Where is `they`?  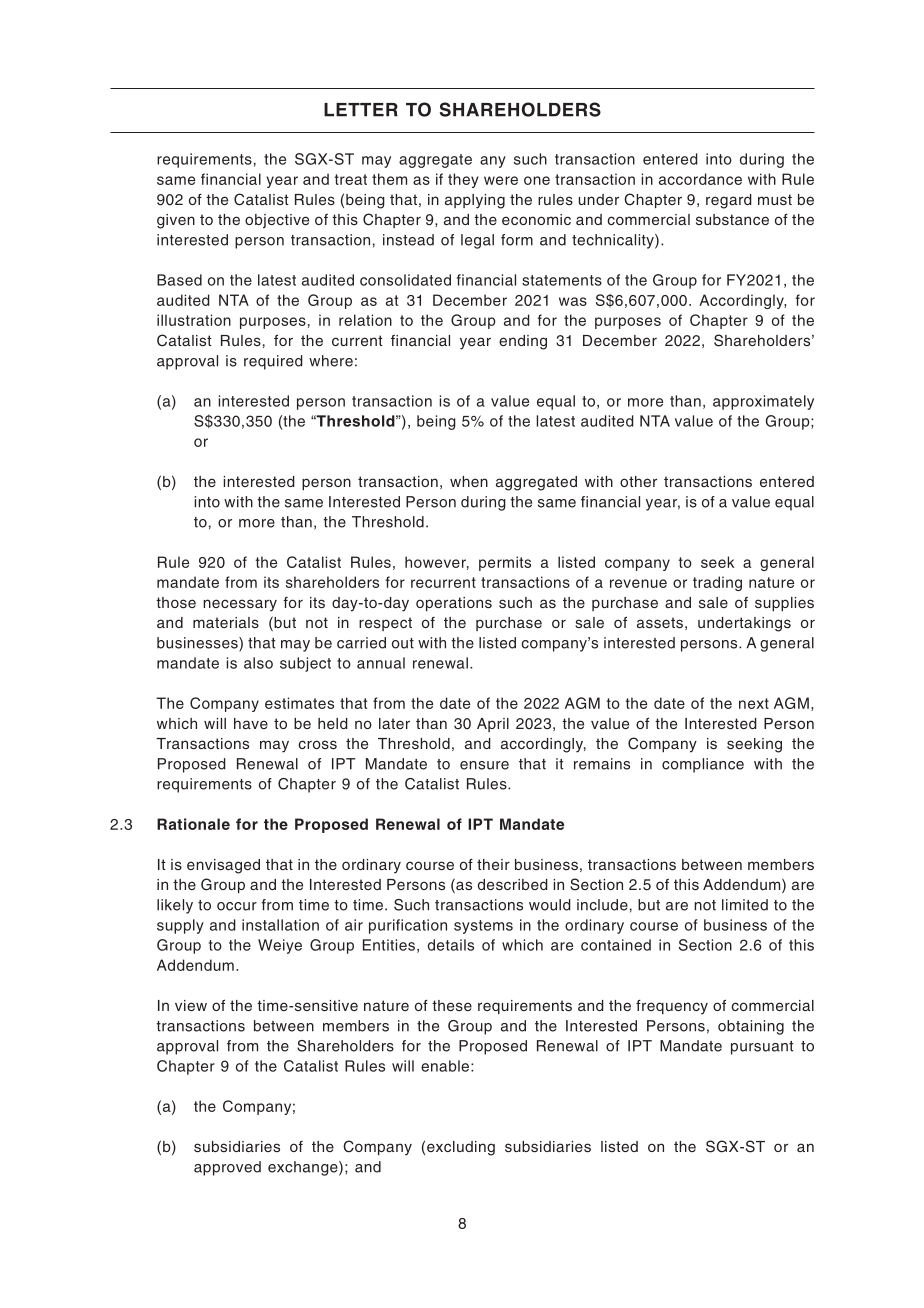
they is located at coordinates (463, 180).
